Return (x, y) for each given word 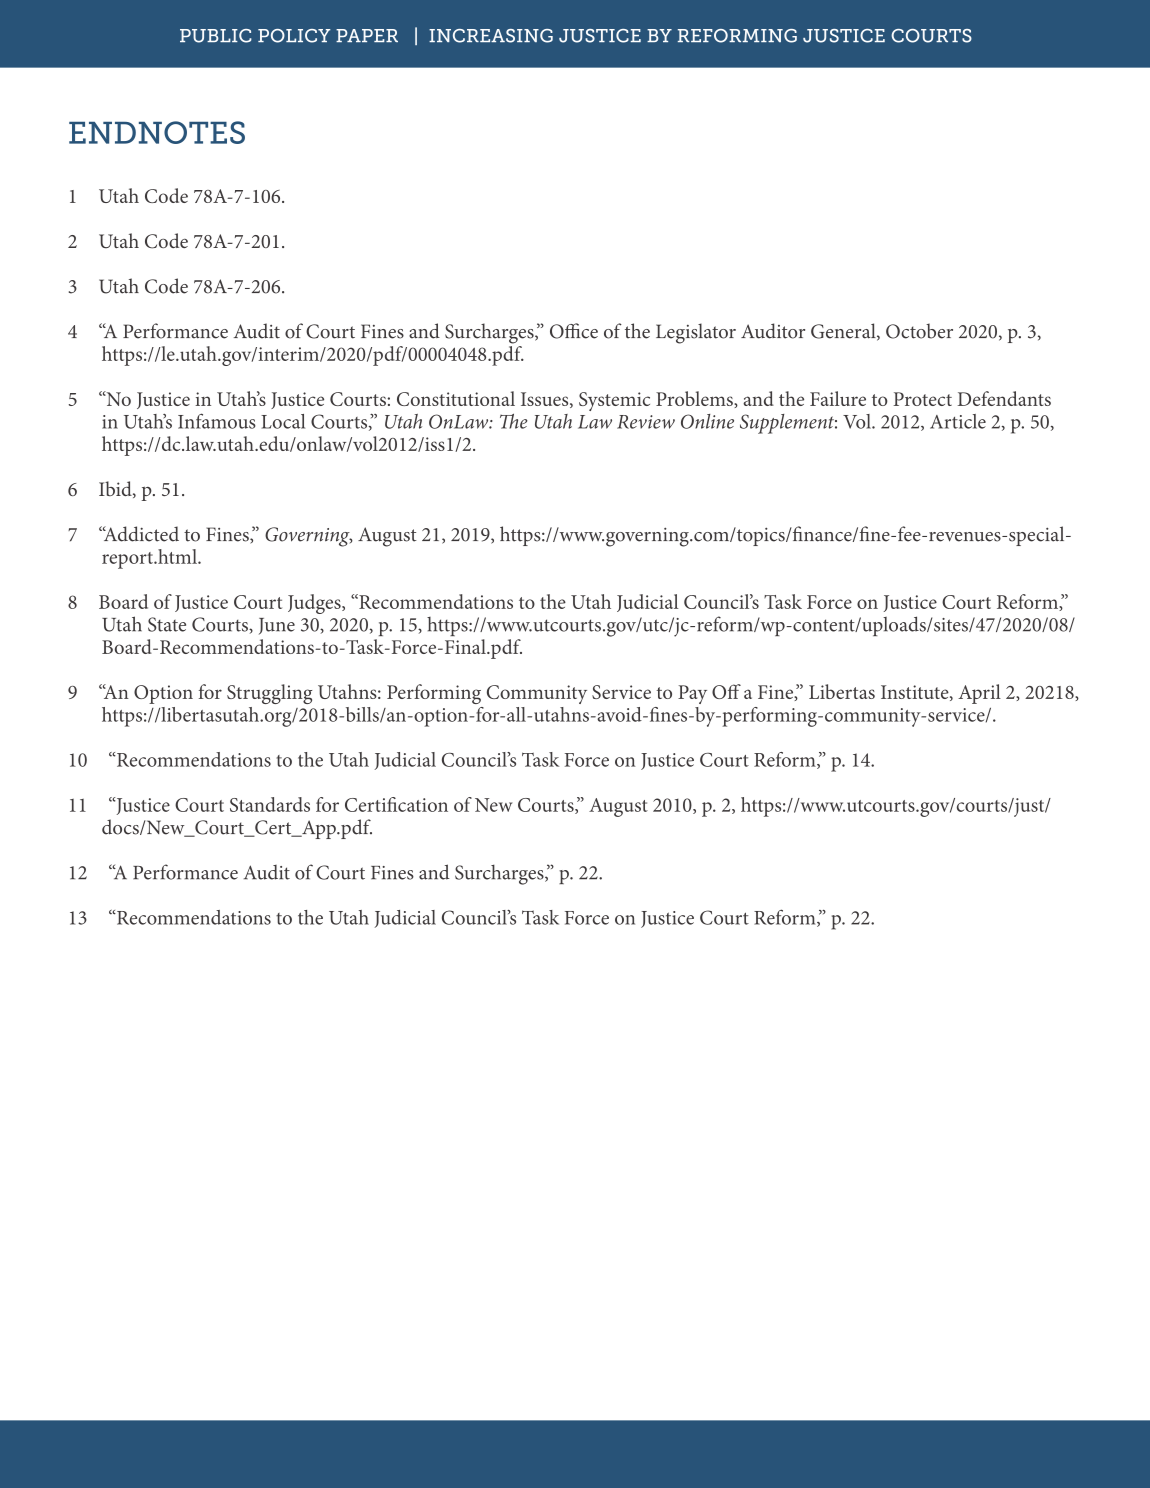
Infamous (217, 421)
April (979, 694)
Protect (922, 399)
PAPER (367, 35)
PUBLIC (216, 36)
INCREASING (491, 36)
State (167, 624)
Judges (315, 604)
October (919, 331)
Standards (270, 804)
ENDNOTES (157, 132)
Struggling (269, 694)
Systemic (614, 401)
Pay (692, 694)
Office (574, 331)
